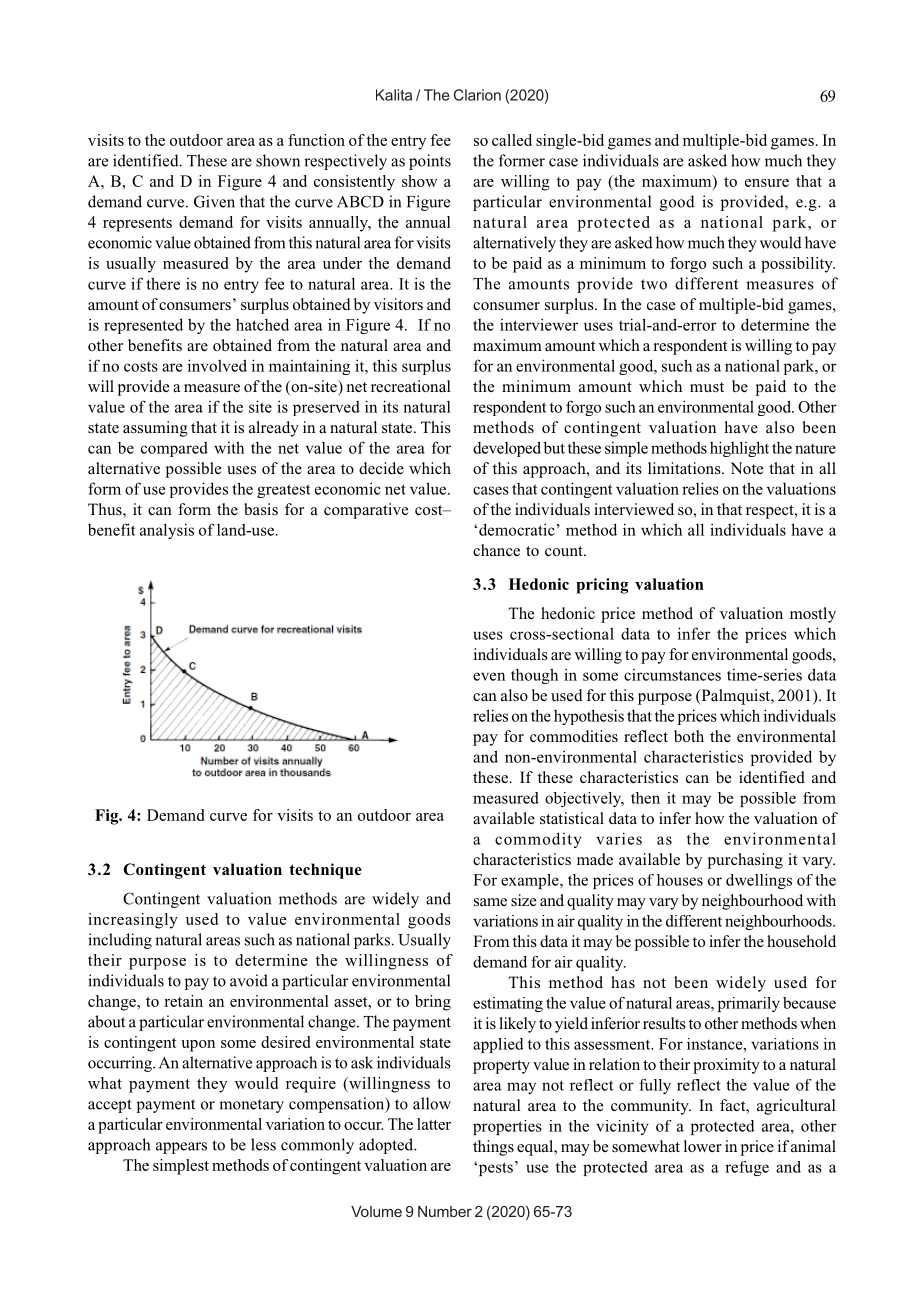  Describe the element at coordinates (672, 675) in the screenshot. I see `circumstances` at that location.
